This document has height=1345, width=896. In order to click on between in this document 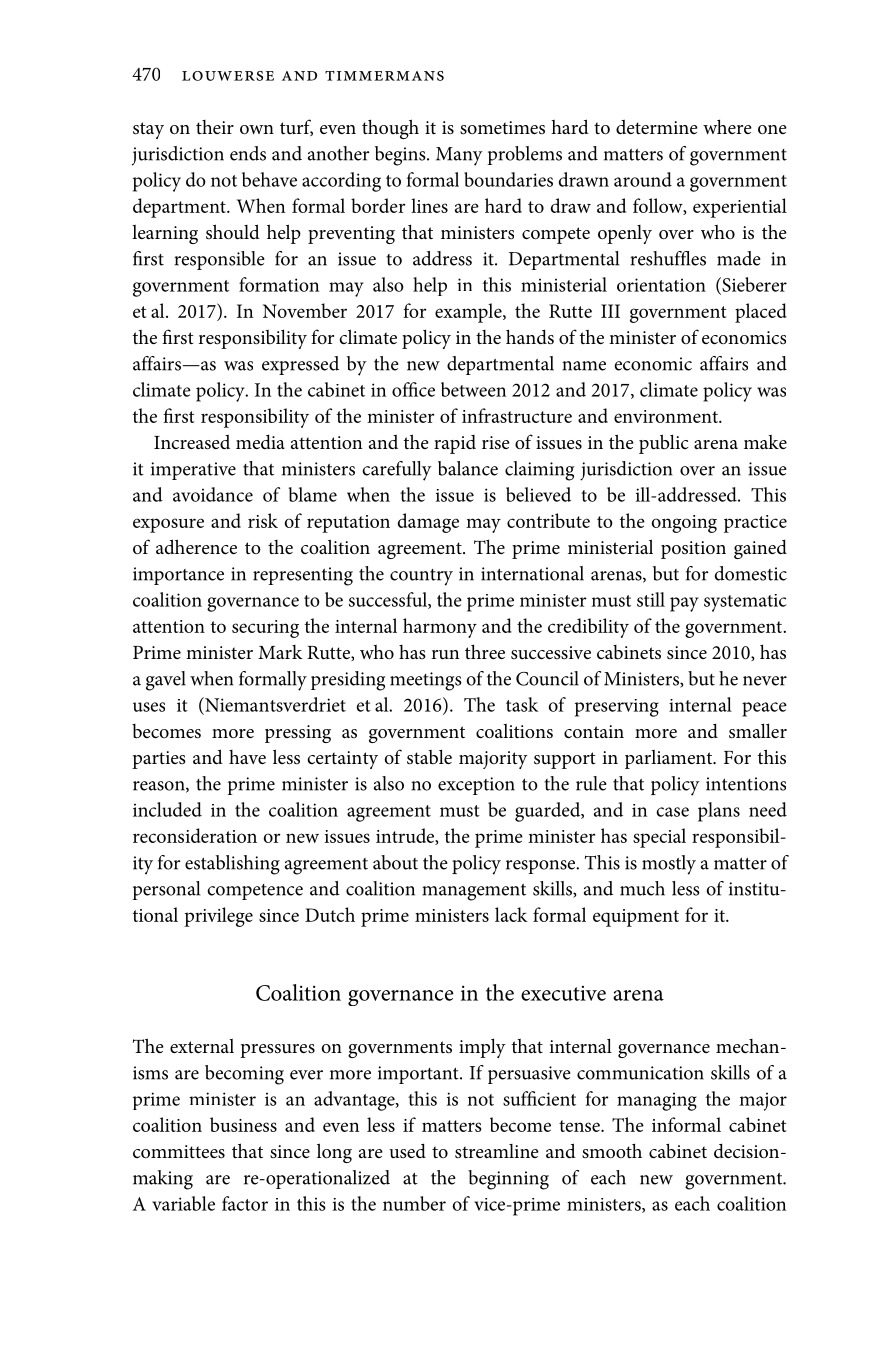, I will do `click(473, 389)`.
